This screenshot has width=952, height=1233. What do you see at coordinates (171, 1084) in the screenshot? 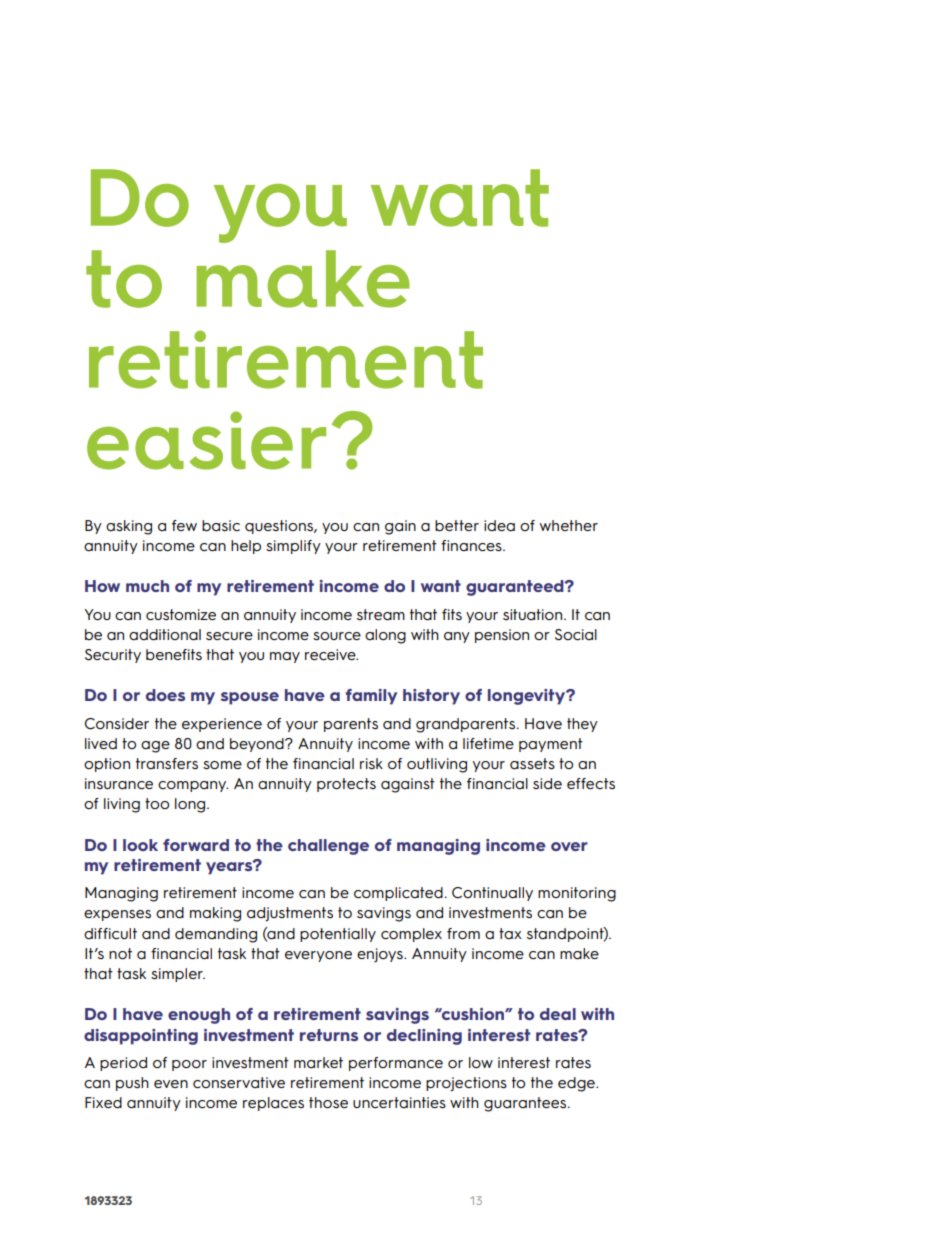
I see `even` at bounding box center [171, 1084].
